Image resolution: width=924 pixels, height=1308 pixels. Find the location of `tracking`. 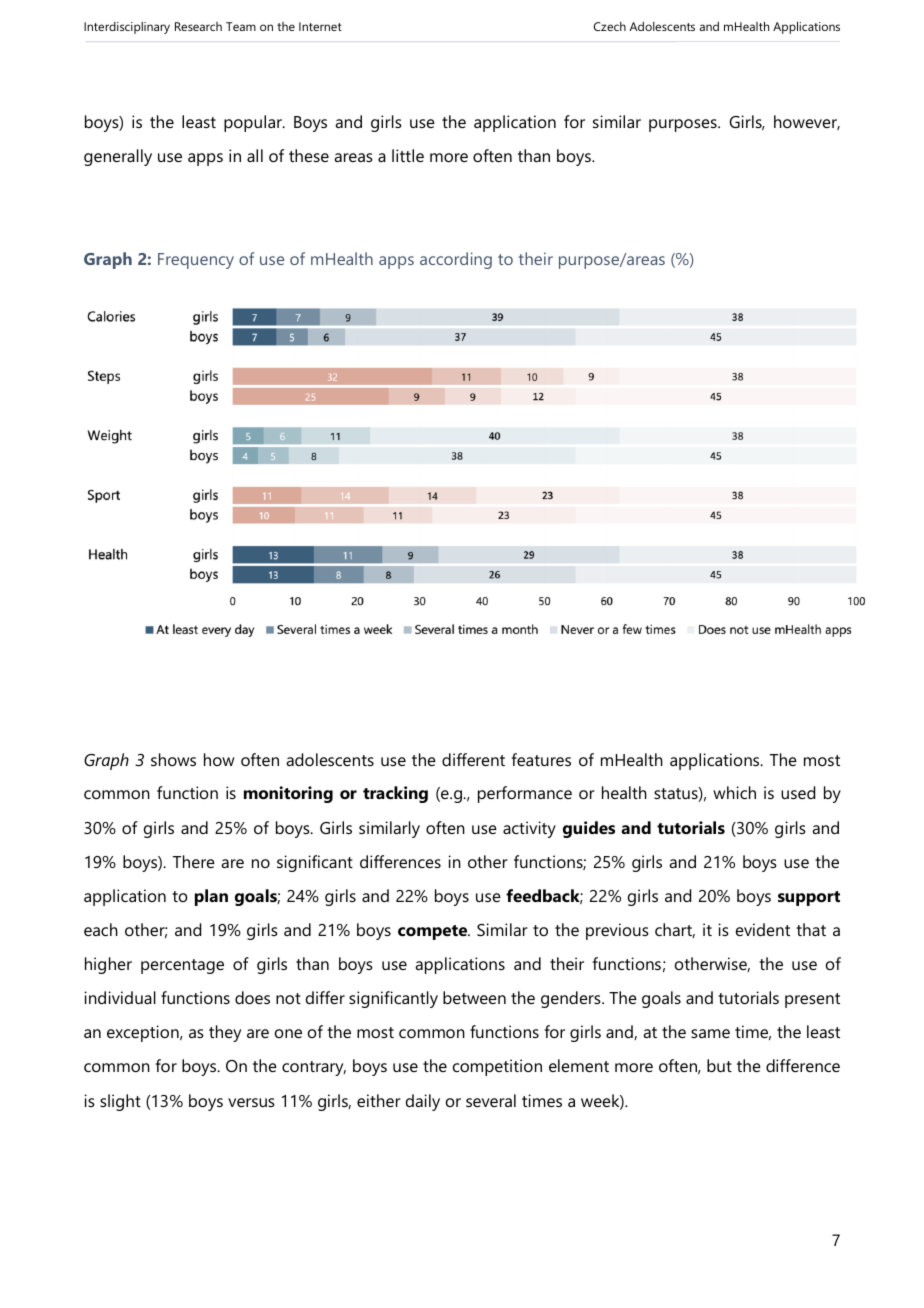

tracking is located at coordinates (395, 794).
